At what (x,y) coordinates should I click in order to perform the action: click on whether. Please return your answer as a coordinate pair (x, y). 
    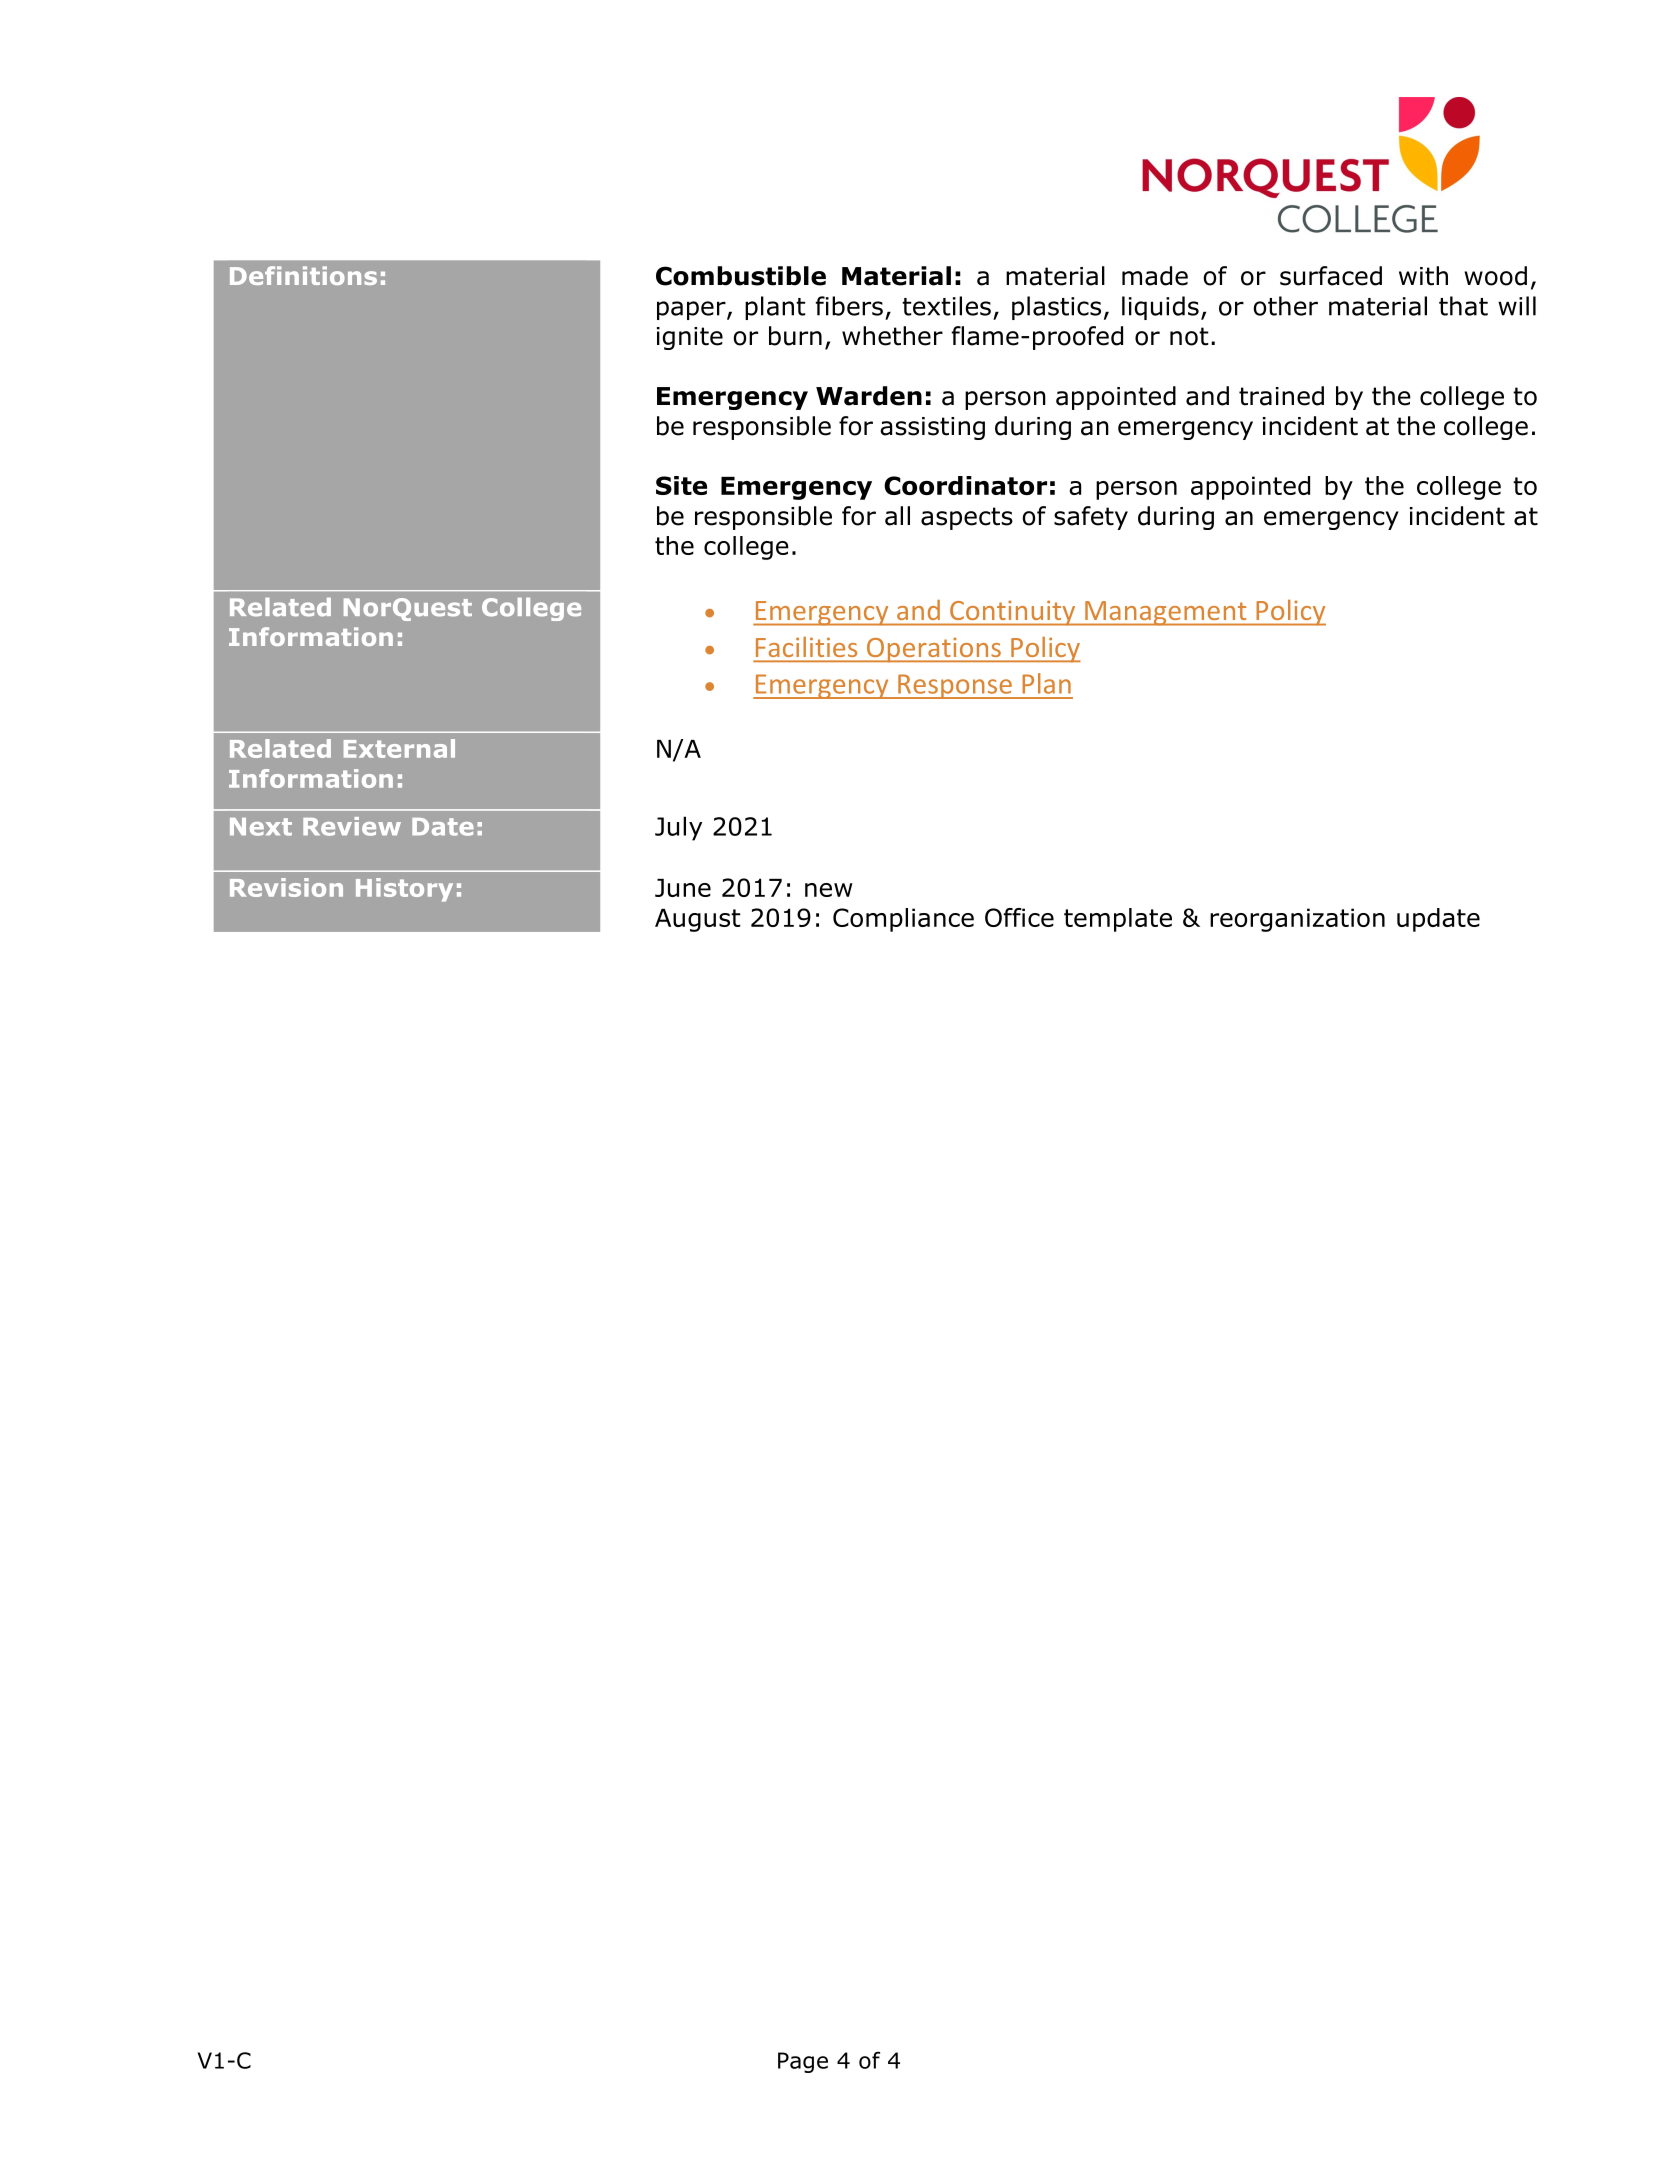
    Looking at the image, I should click on (892, 336).
